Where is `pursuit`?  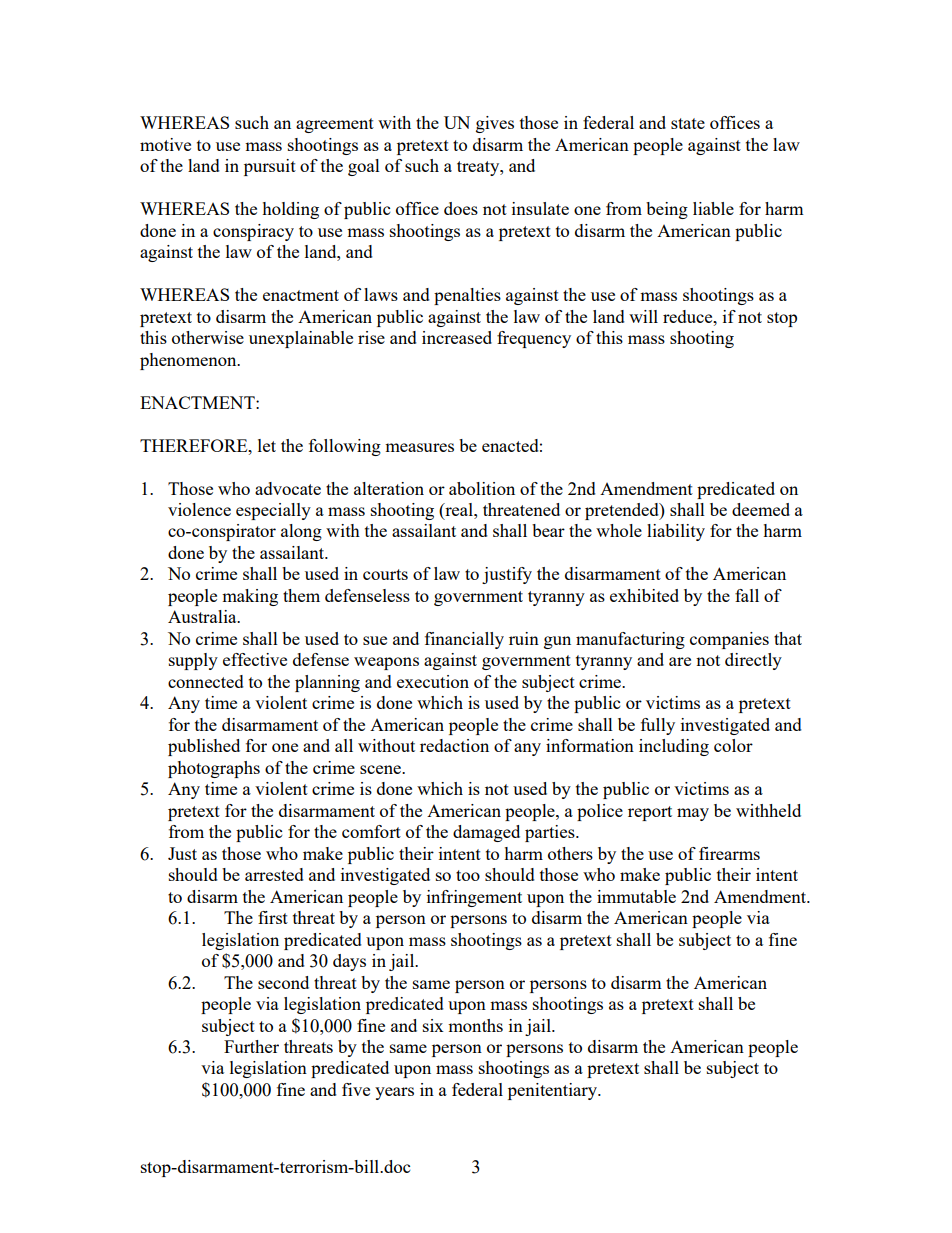
pursuit is located at coordinates (270, 167).
